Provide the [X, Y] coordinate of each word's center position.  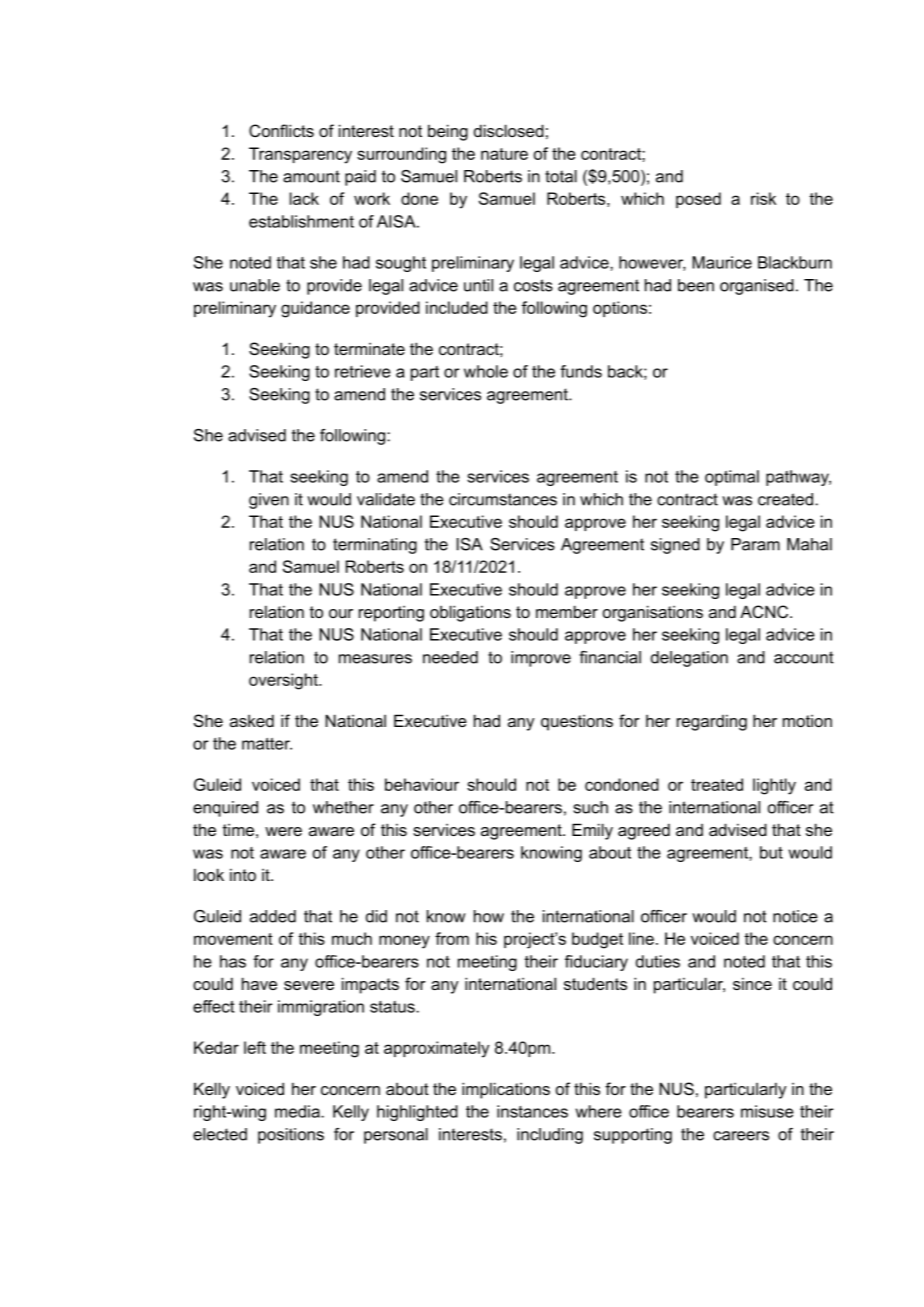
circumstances [503, 499]
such [591, 807]
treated [717, 784]
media [298, 1111]
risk [763, 198]
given [269, 501]
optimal [732, 478]
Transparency [300, 155]
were [283, 831]
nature [504, 154]
